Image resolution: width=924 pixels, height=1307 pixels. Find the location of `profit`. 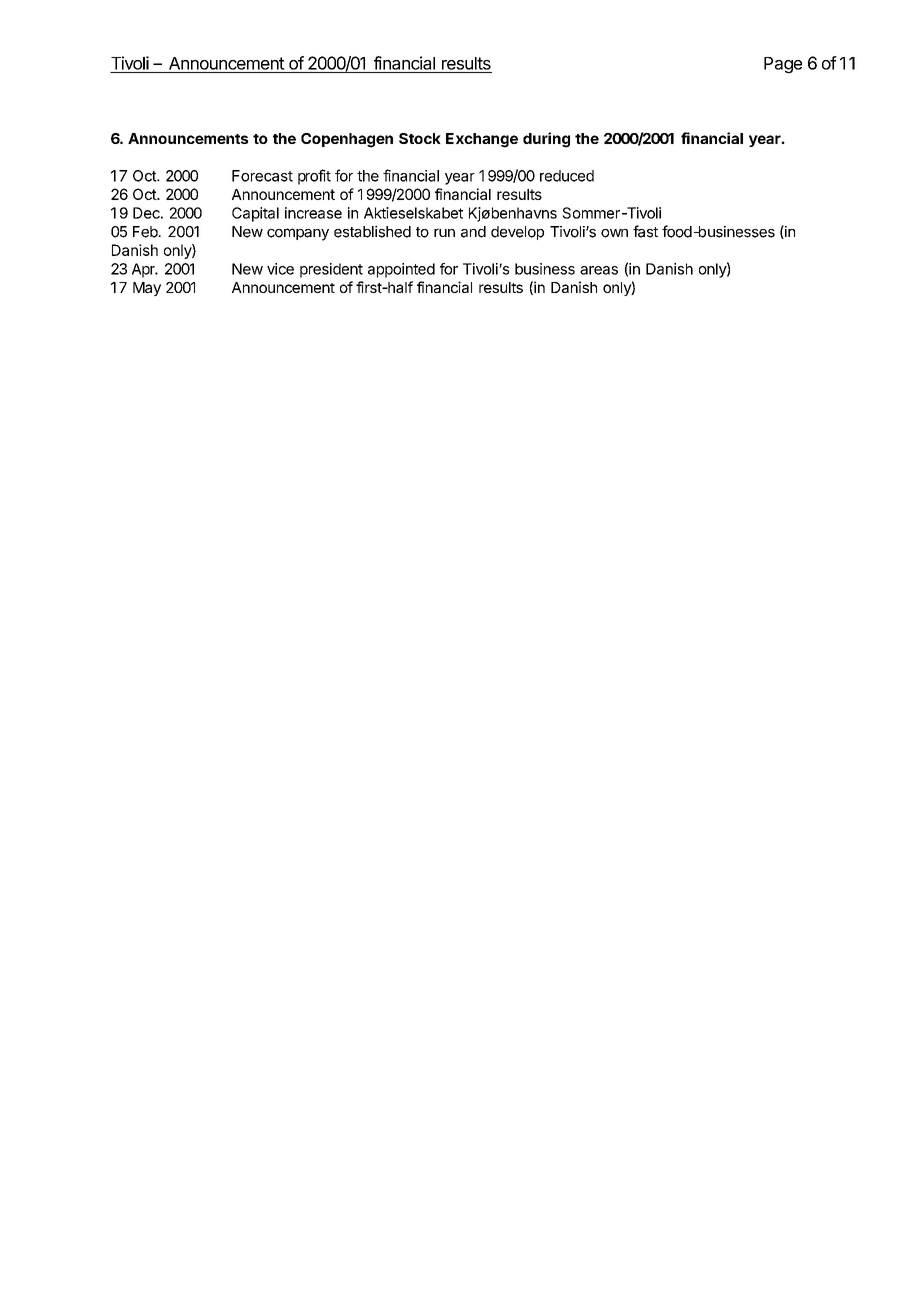

profit is located at coordinates (314, 177).
